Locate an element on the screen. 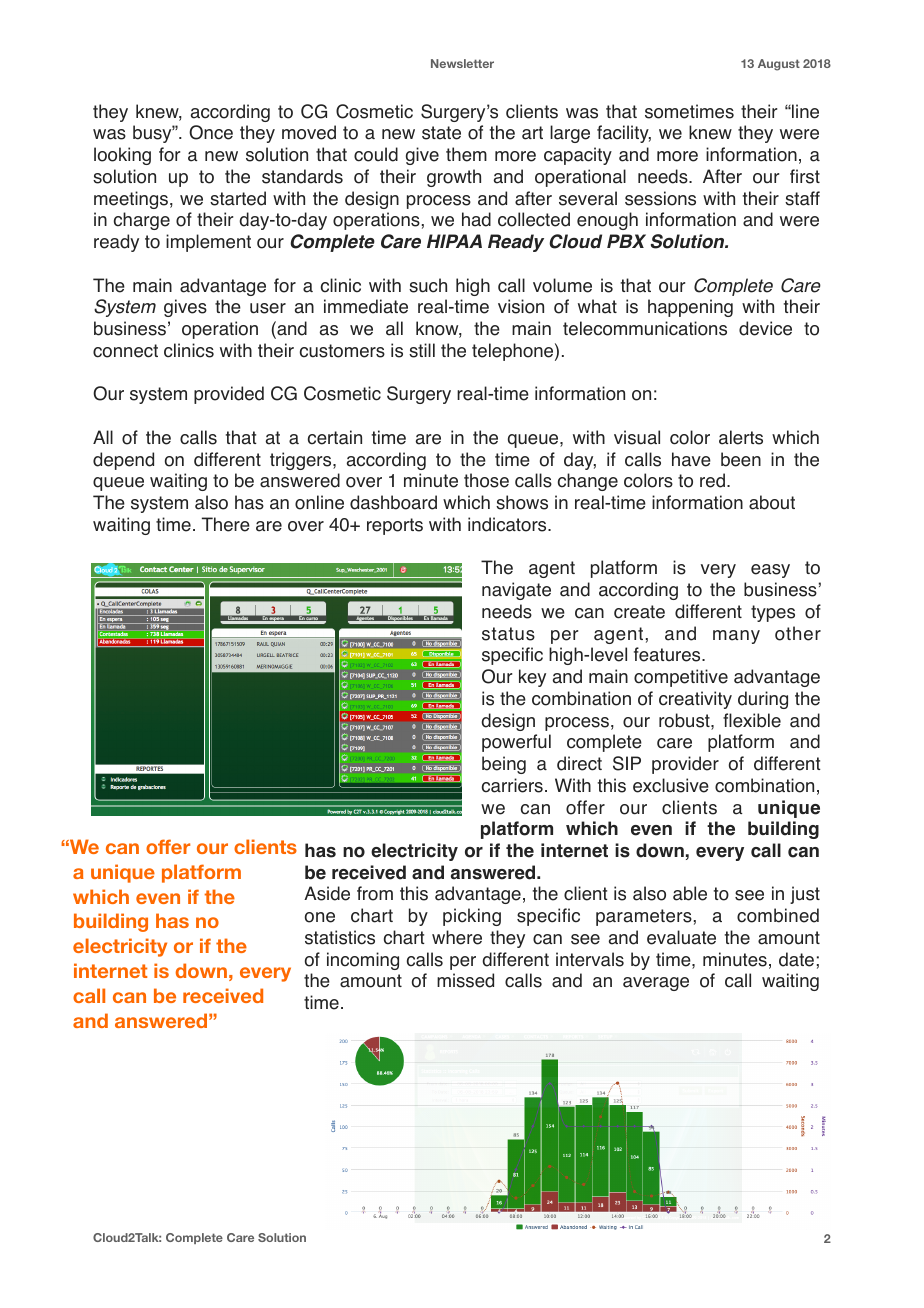 Image resolution: width=924 pixels, height=1308 pixels. August is located at coordinates (779, 65).
